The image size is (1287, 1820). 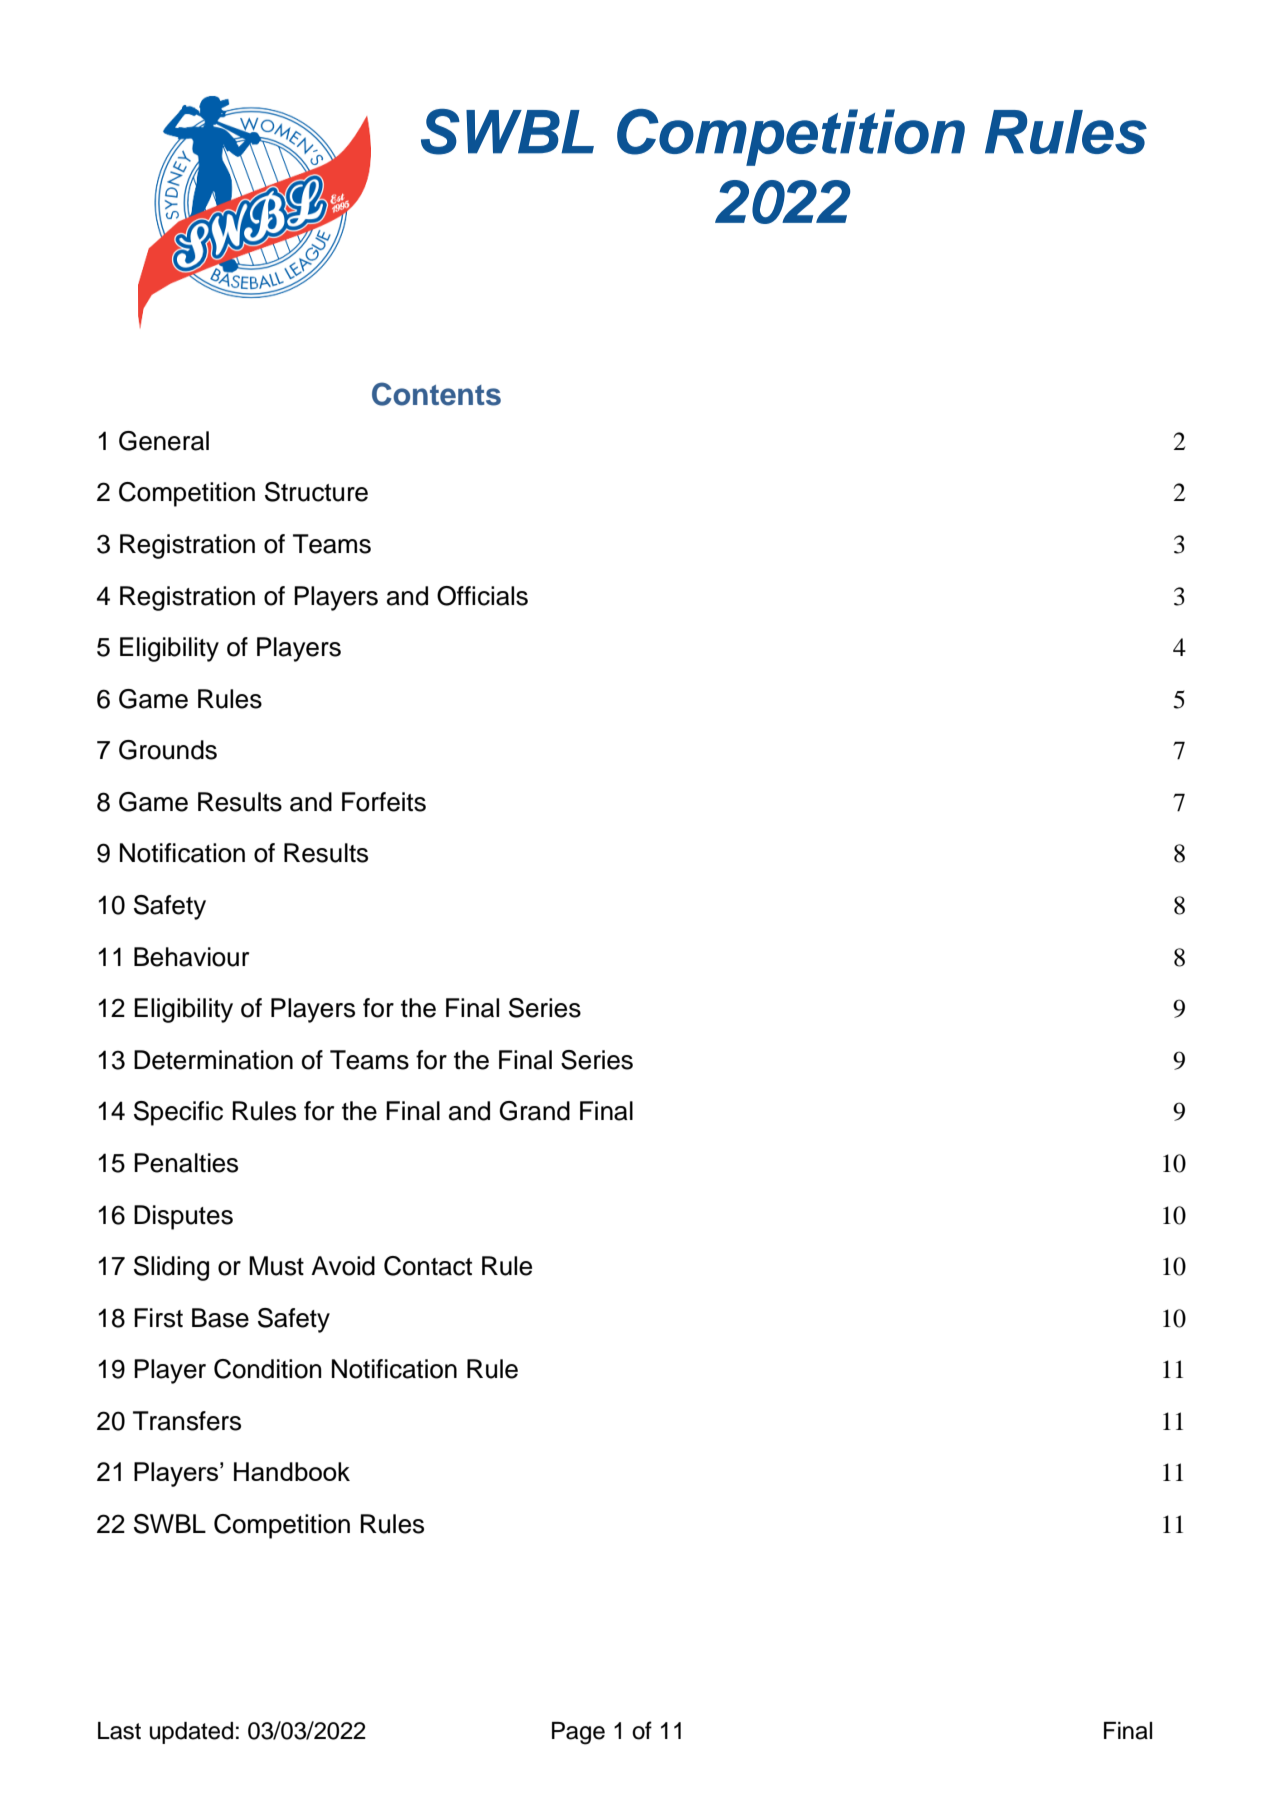 What do you see at coordinates (578, 1733) in the screenshot?
I see `Page` at bounding box center [578, 1733].
